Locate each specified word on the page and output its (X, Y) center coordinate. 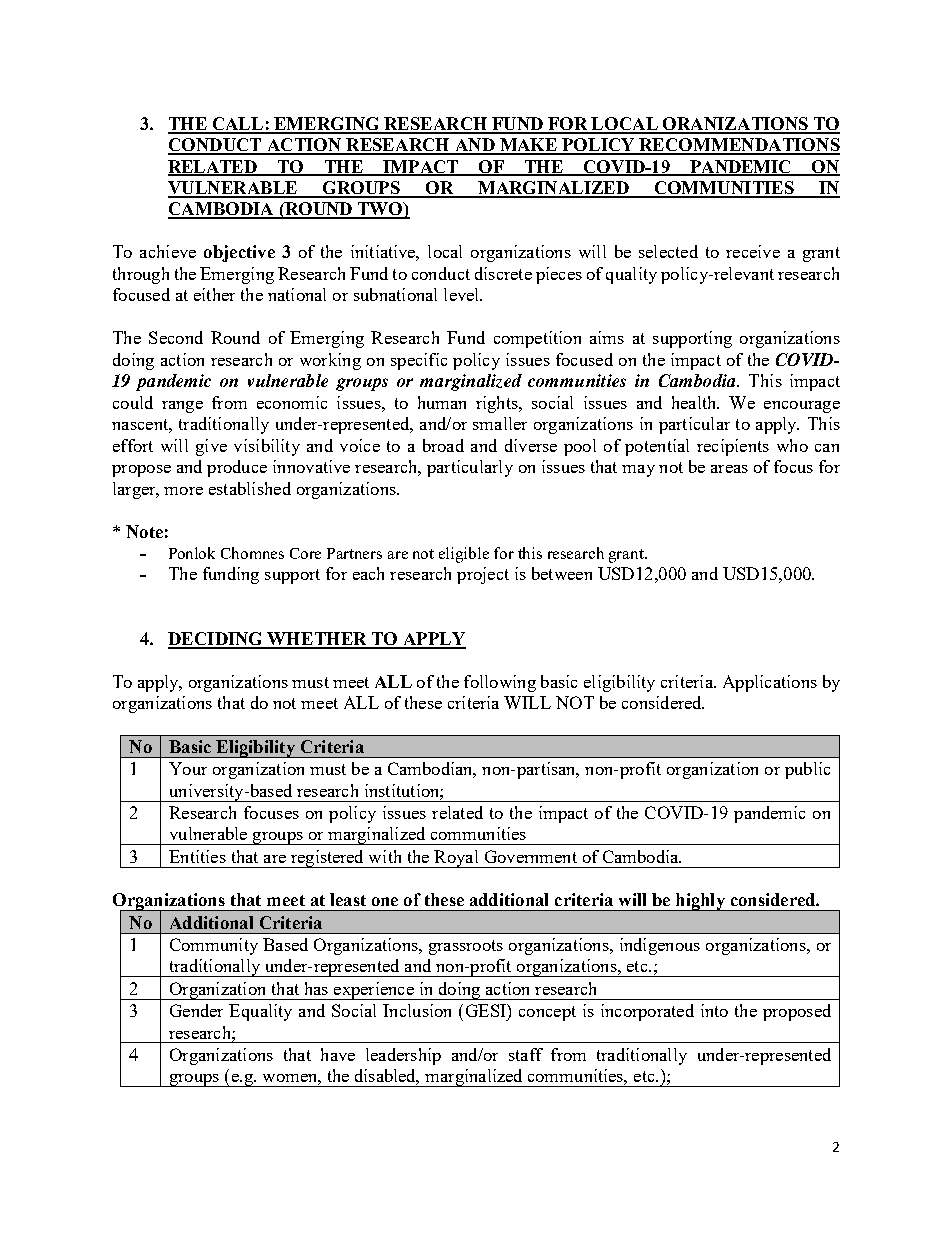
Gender (196, 1010)
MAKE (528, 146)
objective (239, 253)
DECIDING (217, 640)
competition (537, 339)
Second (176, 337)
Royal (456, 859)
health (695, 402)
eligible (464, 555)
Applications (770, 683)
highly (700, 902)
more (183, 491)
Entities (197, 856)
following (500, 683)
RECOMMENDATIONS (739, 146)
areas (729, 469)
